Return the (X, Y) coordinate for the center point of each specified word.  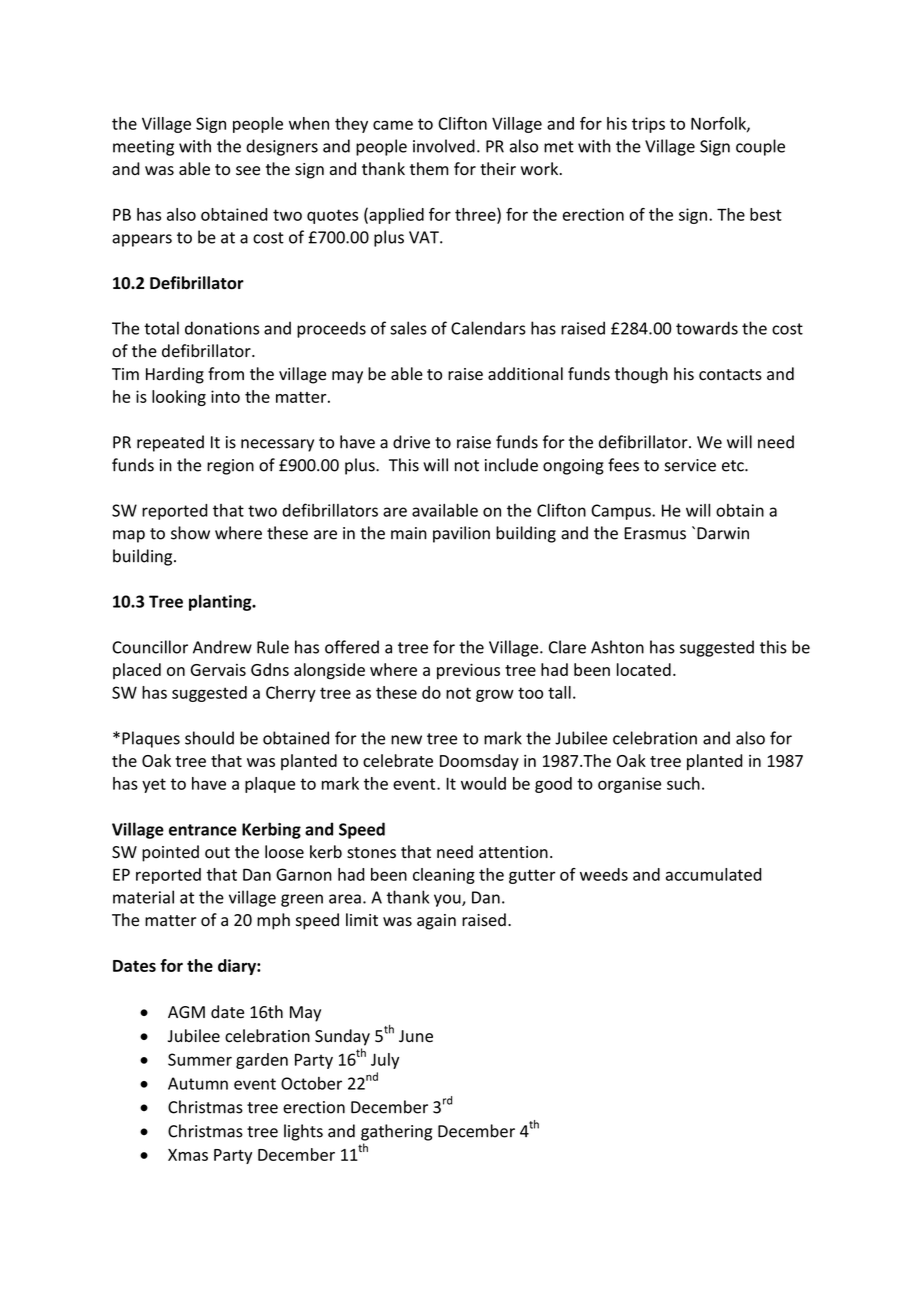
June (416, 1036)
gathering (396, 1132)
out (217, 853)
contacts (730, 375)
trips (648, 125)
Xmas (188, 1155)
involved (444, 146)
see (248, 171)
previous (468, 671)
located (644, 669)
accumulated (714, 874)
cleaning (444, 876)
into (225, 396)
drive (411, 442)
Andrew (222, 647)
